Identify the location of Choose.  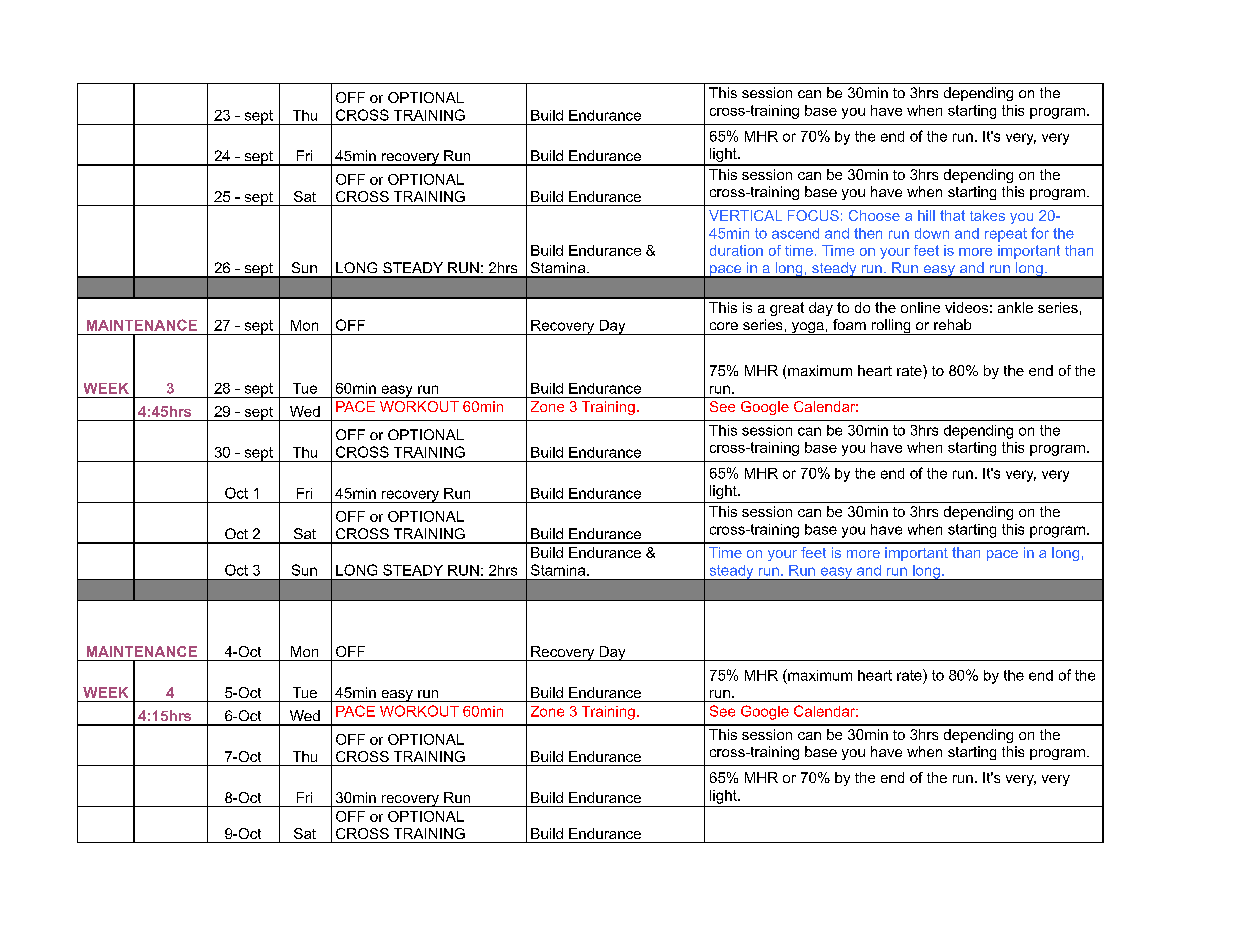
(874, 215).
